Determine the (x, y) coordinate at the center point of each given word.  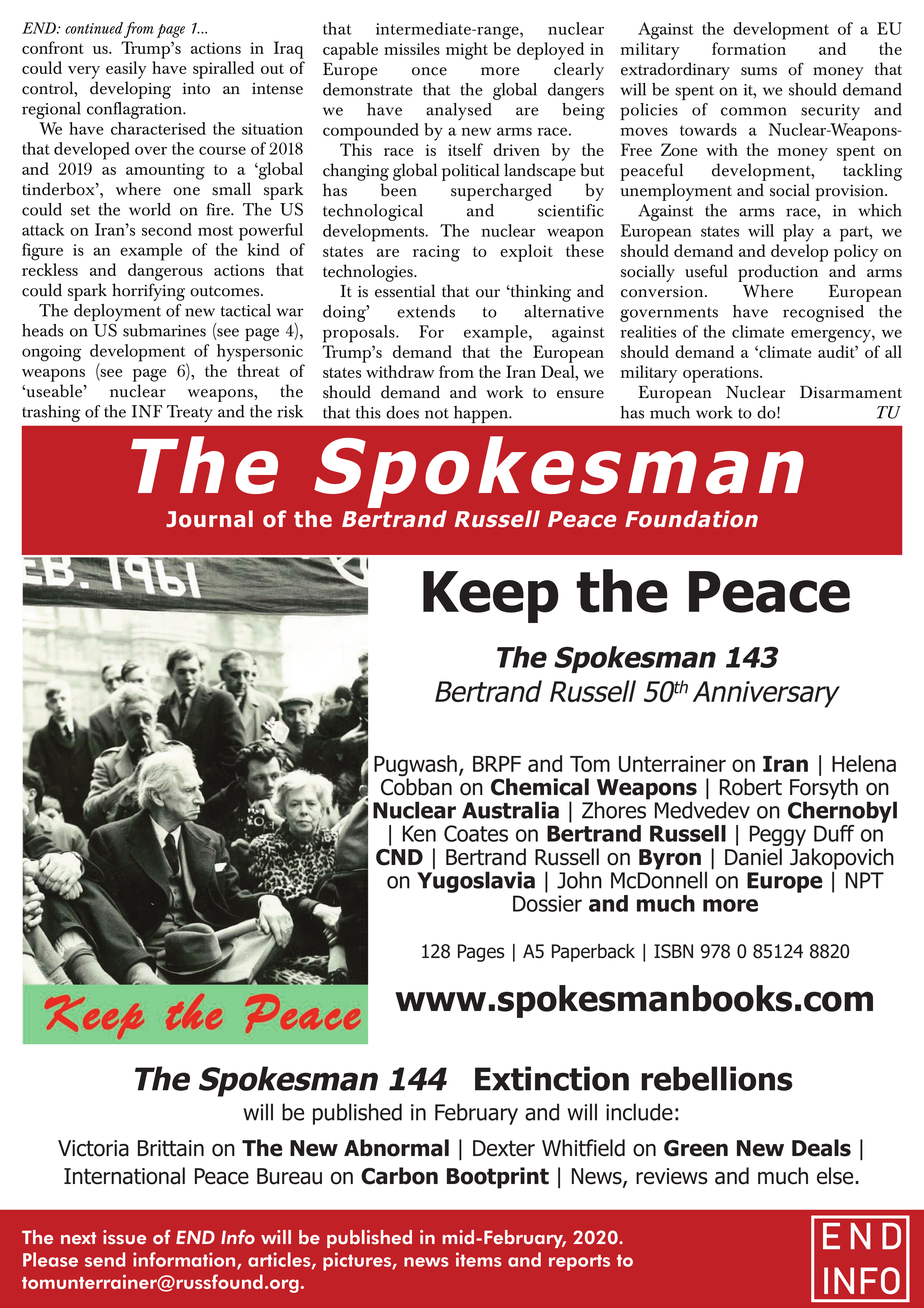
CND (399, 857)
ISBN (673, 951)
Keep (491, 597)
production (778, 273)
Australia (510, 810)
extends (426, 311)
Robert (751, 787)
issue (124, 1237)
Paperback (593, 953)
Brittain (171, 1148)
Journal (209, 519)
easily (126, 70)
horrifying (148, 292)
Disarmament (851, 392)
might (467, 51)
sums (759, 71)
